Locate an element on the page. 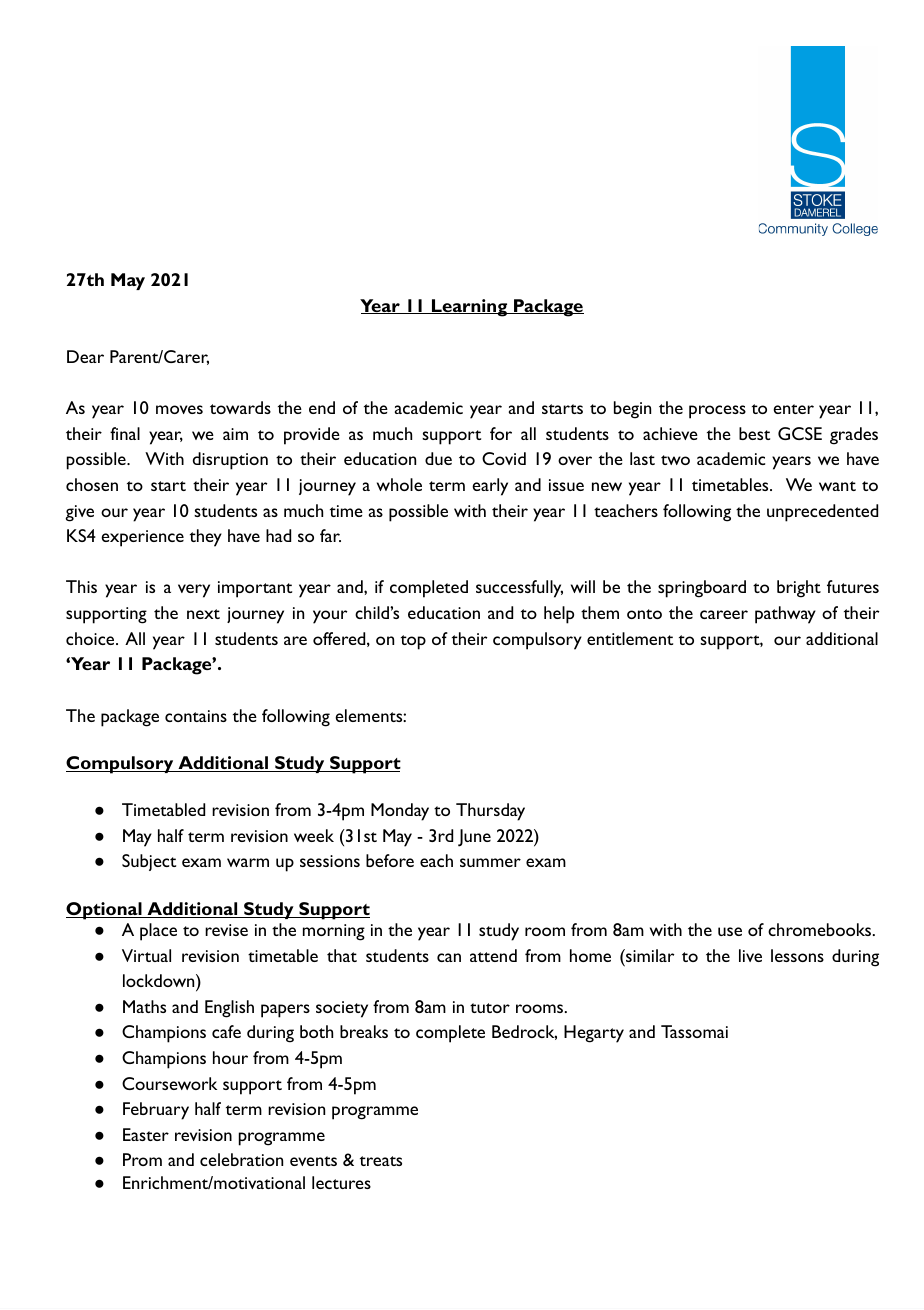  Prom is located at coordinates (142, 1159).
